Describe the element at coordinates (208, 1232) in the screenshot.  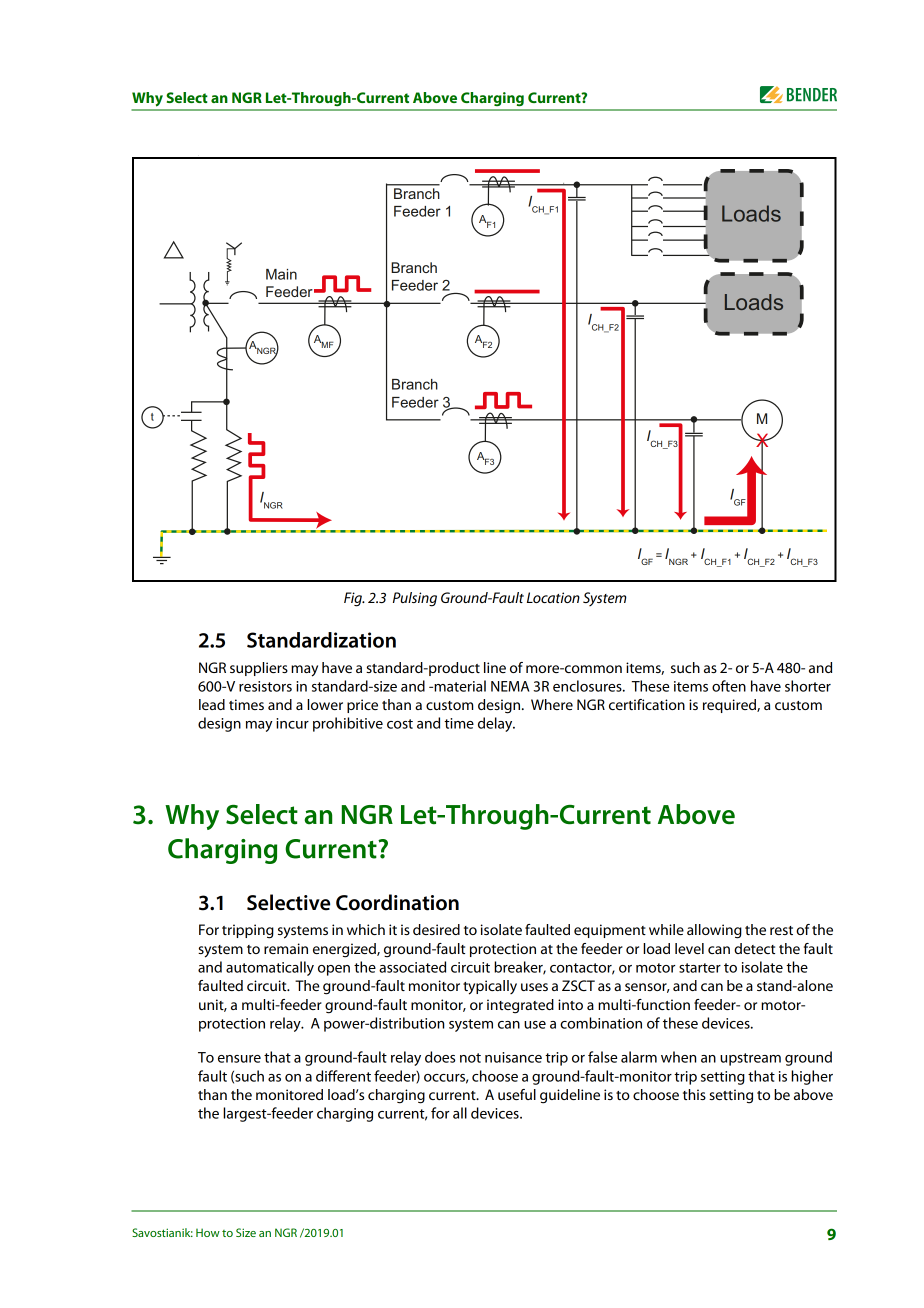
I see `How` at that location.
